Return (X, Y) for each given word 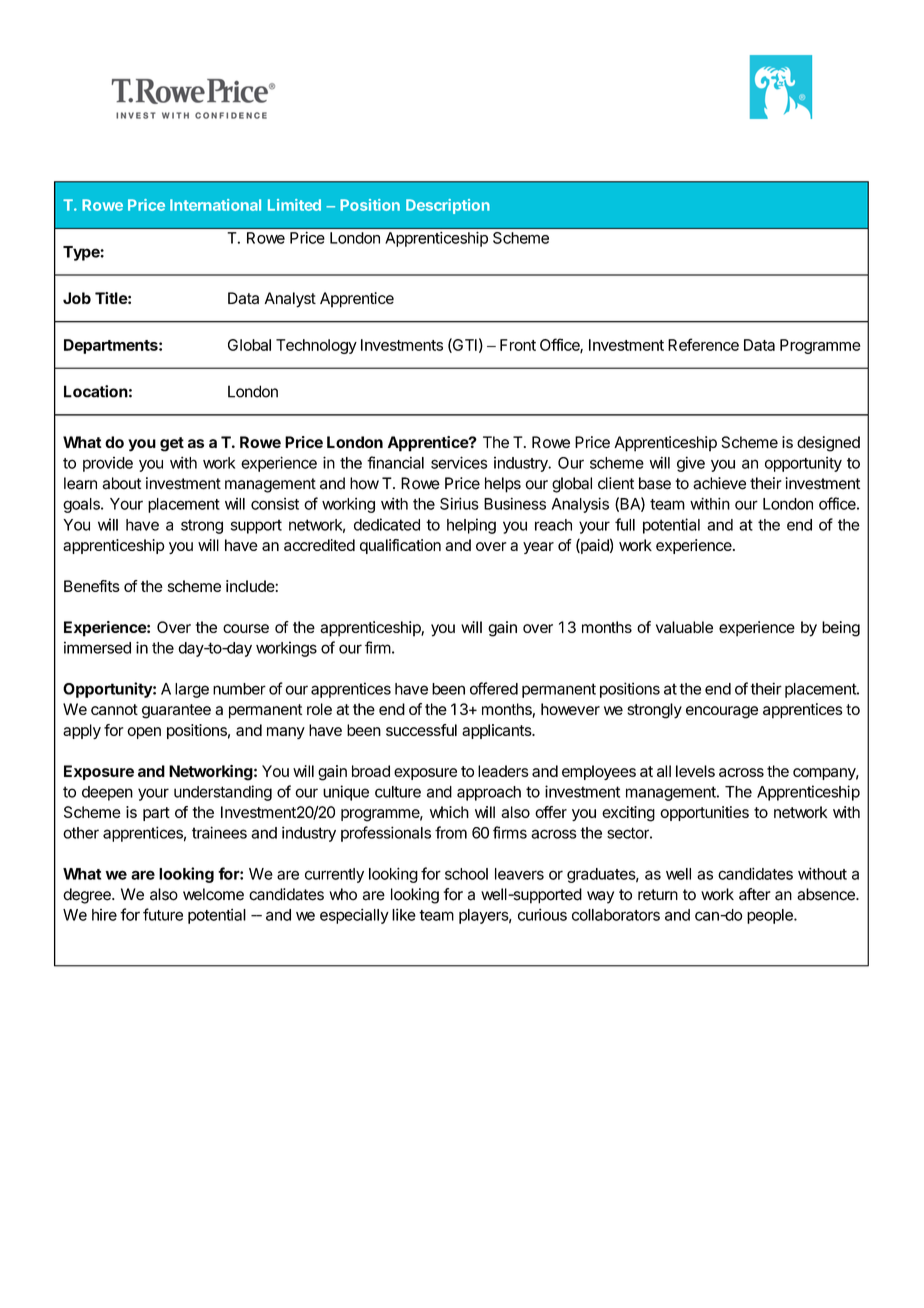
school (466, 874)
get (172, 444)
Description (448, 206)
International (215, 205)
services (459, 462)
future (163, 914)
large (192, 690)
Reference (703, 344)
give (691, 464)
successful (421, 730)
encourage (722, 712)
